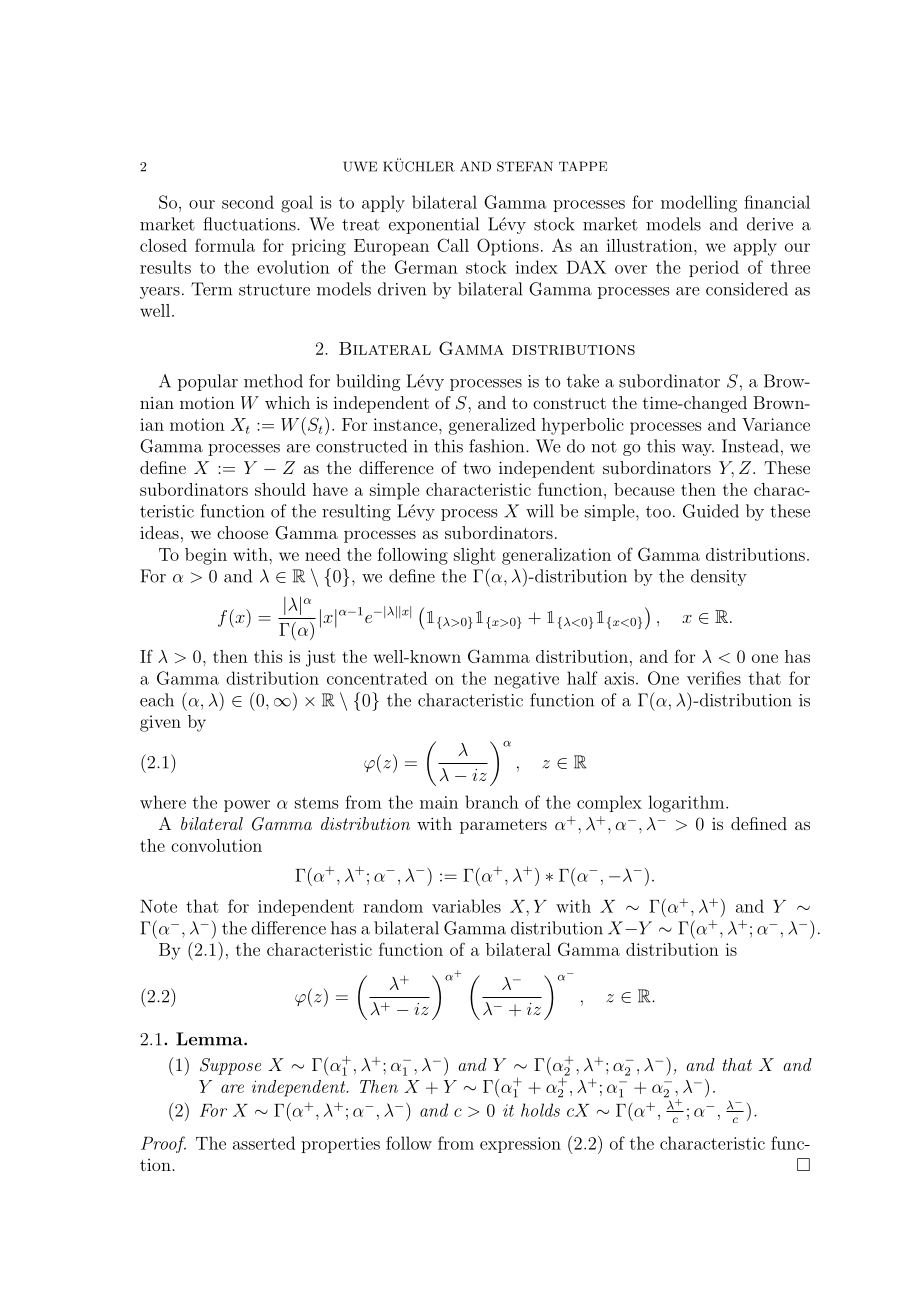 This page has width=924, height=1308. Describe the element at coordinates (206, 556) in the page. I see `begin` at that location.
